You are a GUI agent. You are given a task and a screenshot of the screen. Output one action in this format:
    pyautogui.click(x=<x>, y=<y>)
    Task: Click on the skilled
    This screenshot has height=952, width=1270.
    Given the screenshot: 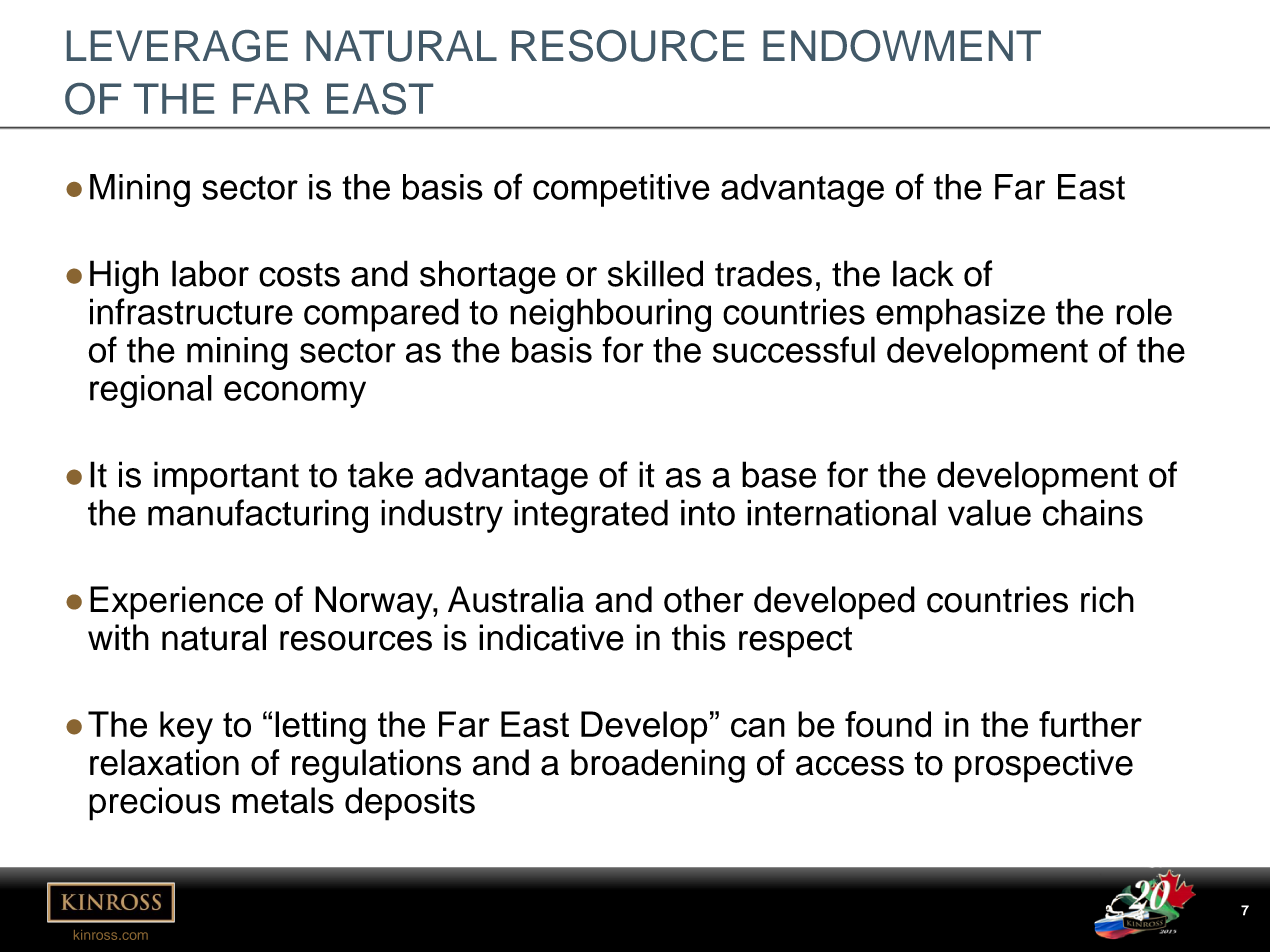 What is the action you would take?
    pyautogui.click(x=655, y=273)
